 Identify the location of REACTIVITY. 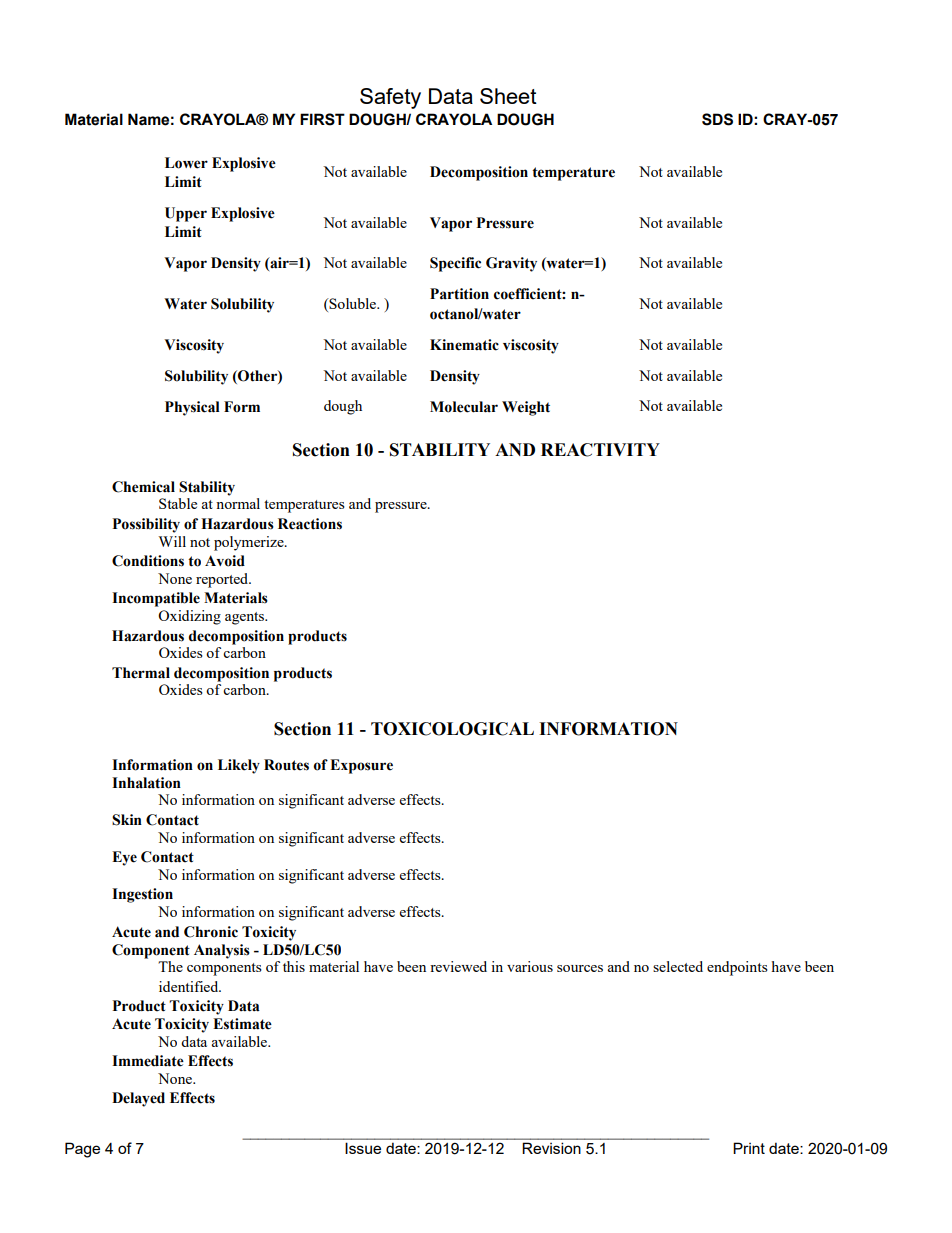
(600, 450).
